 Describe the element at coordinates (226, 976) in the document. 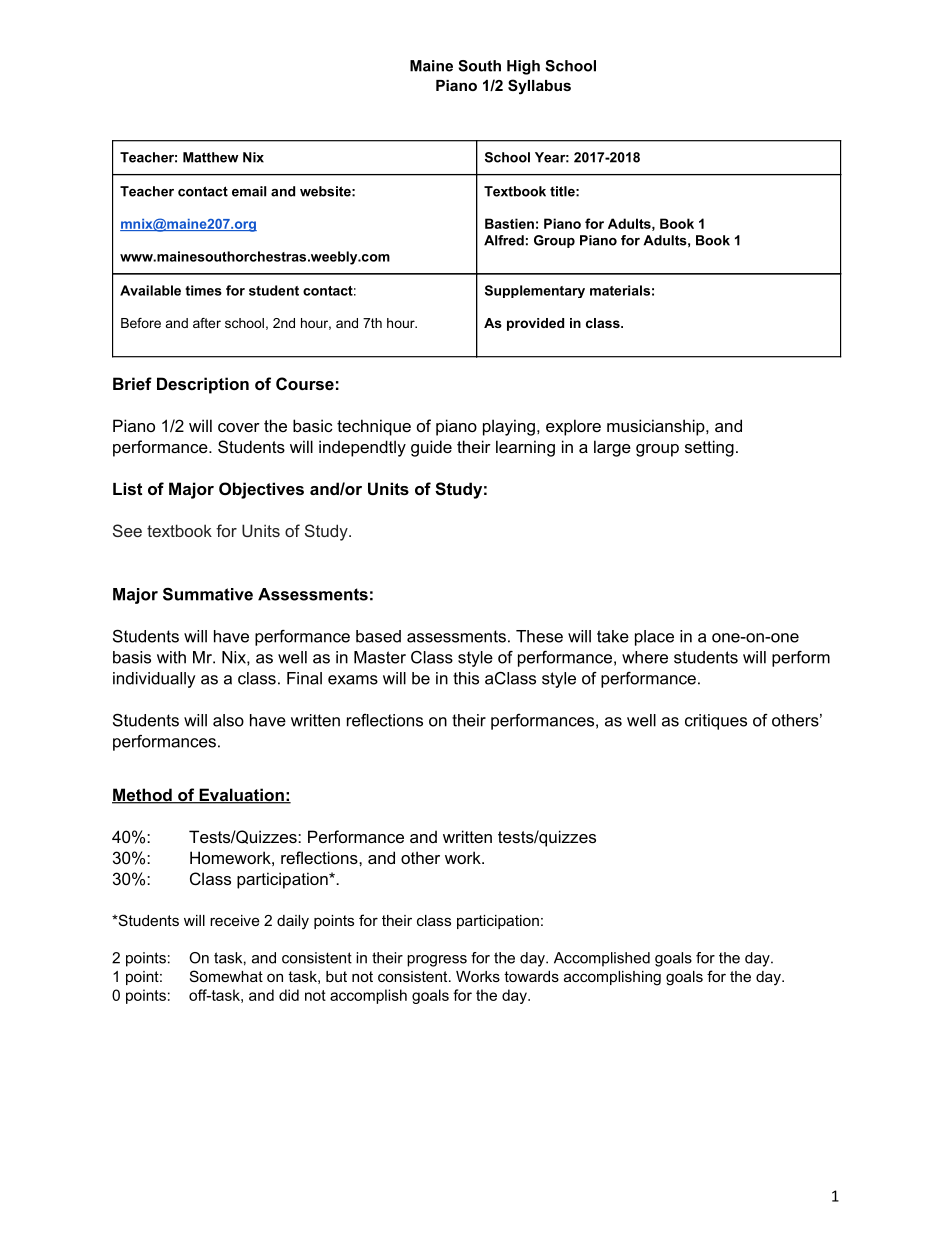

I see `Somewhat` at that location.
